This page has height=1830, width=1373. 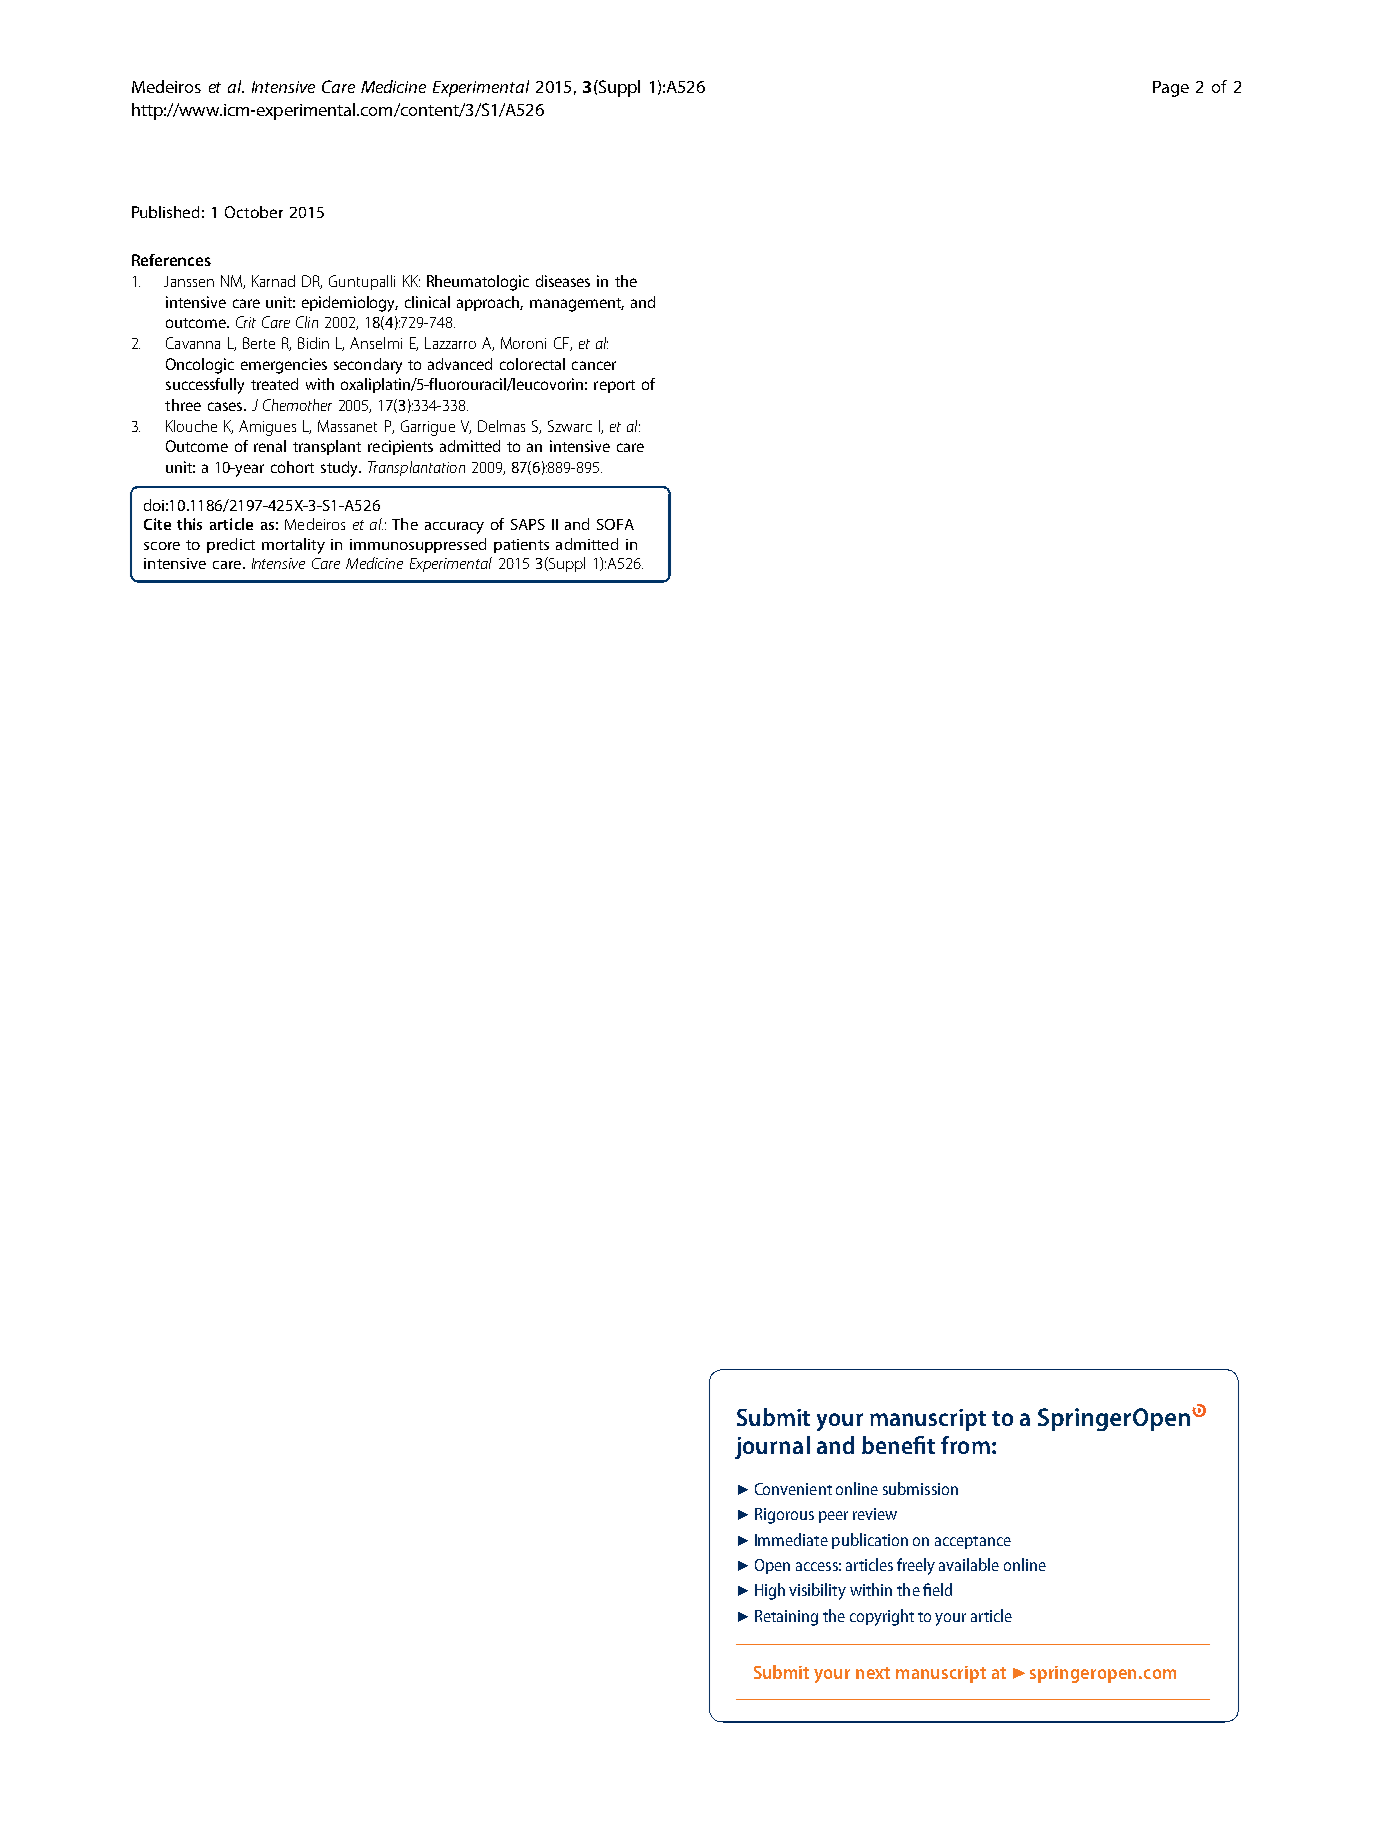 What do you see at coordinates (254, 212) in the page?
I see `October` at bounding box center [254, 212].
